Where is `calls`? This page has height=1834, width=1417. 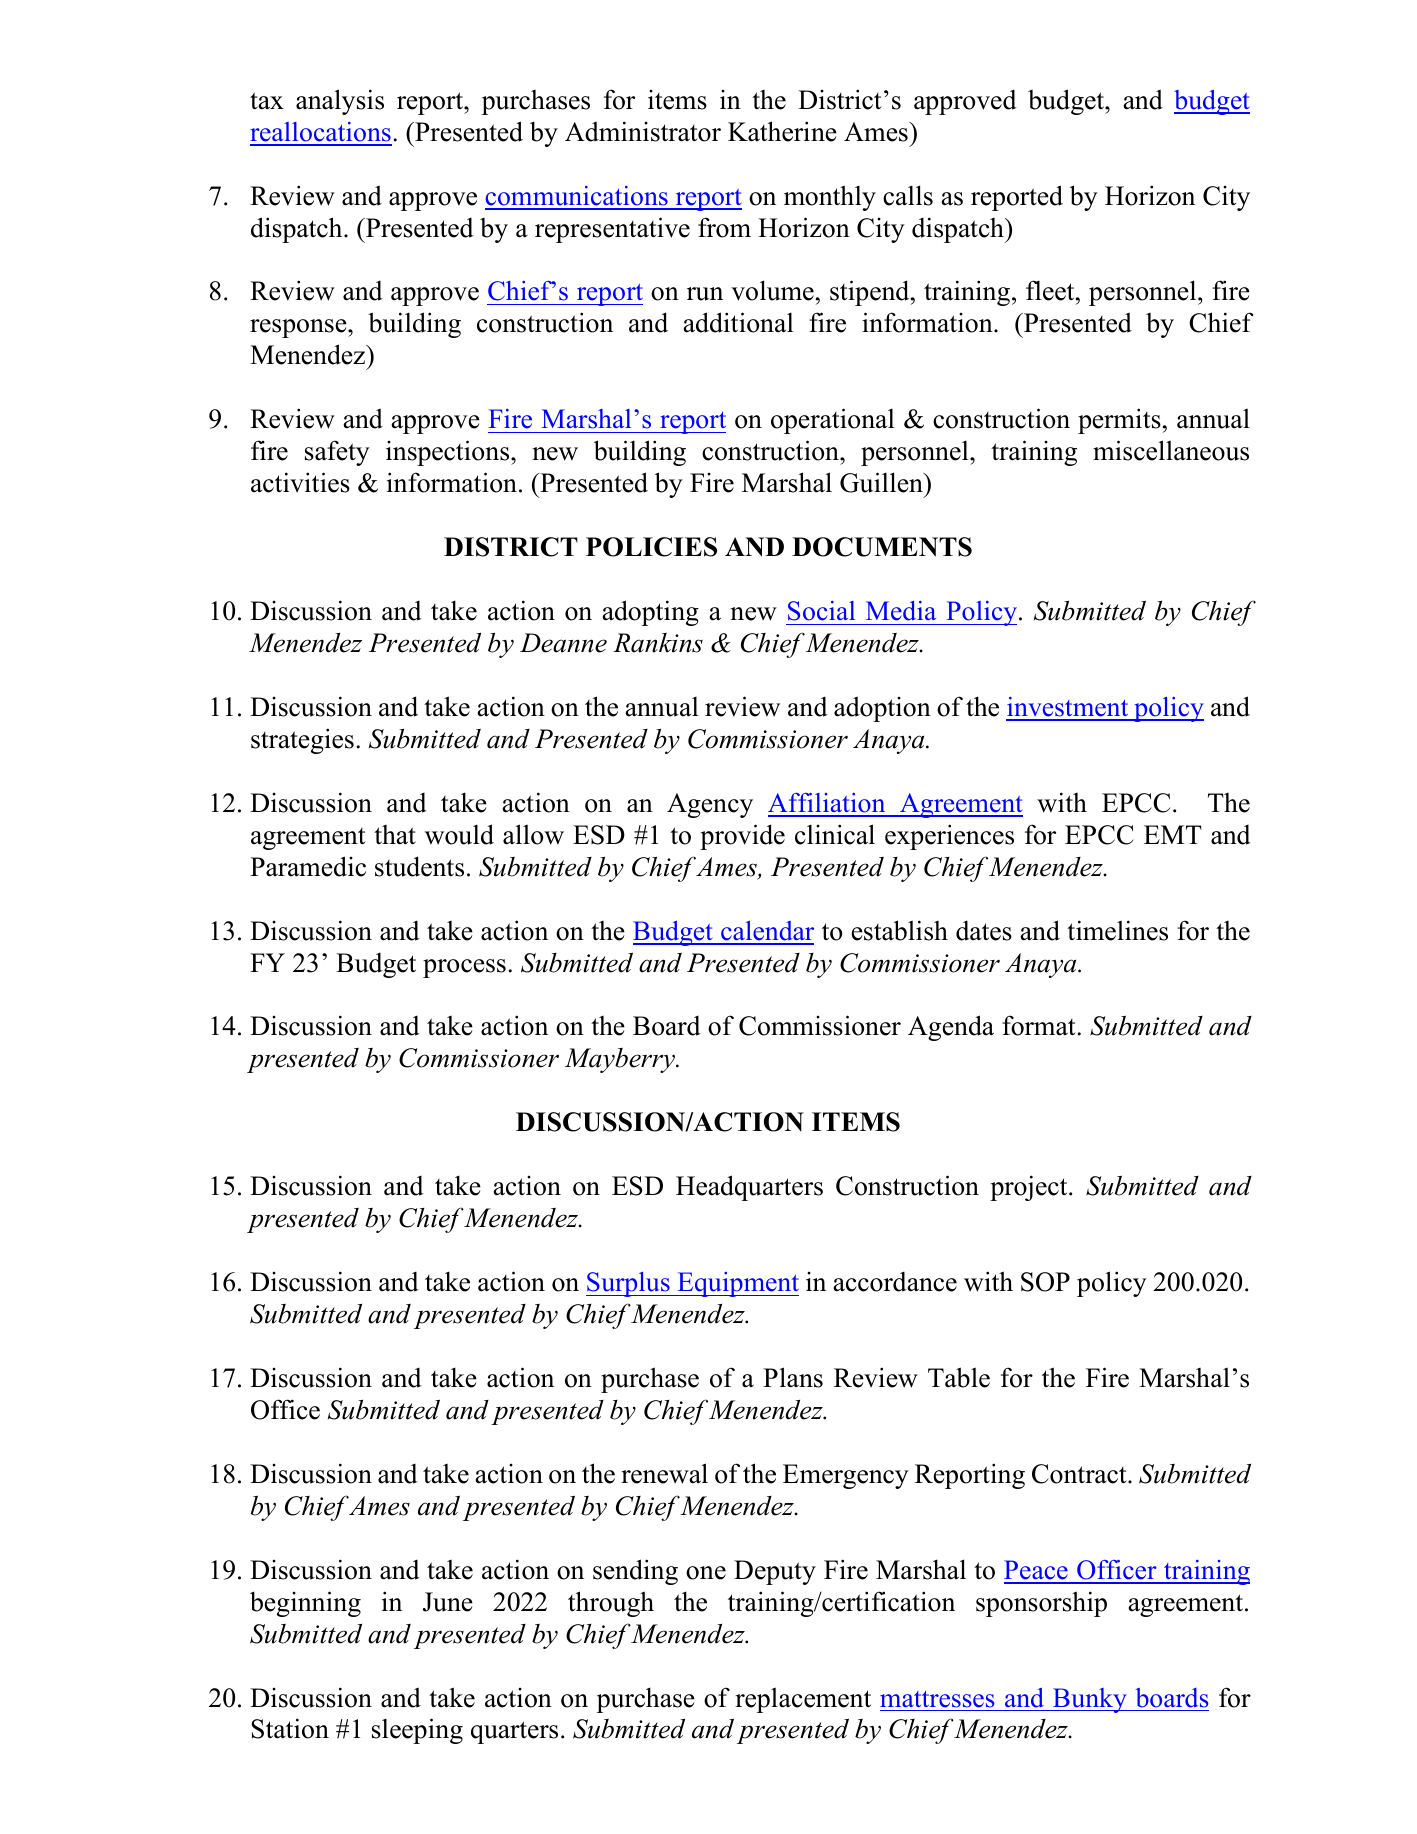
calls is located at coordinates (908, 195).
